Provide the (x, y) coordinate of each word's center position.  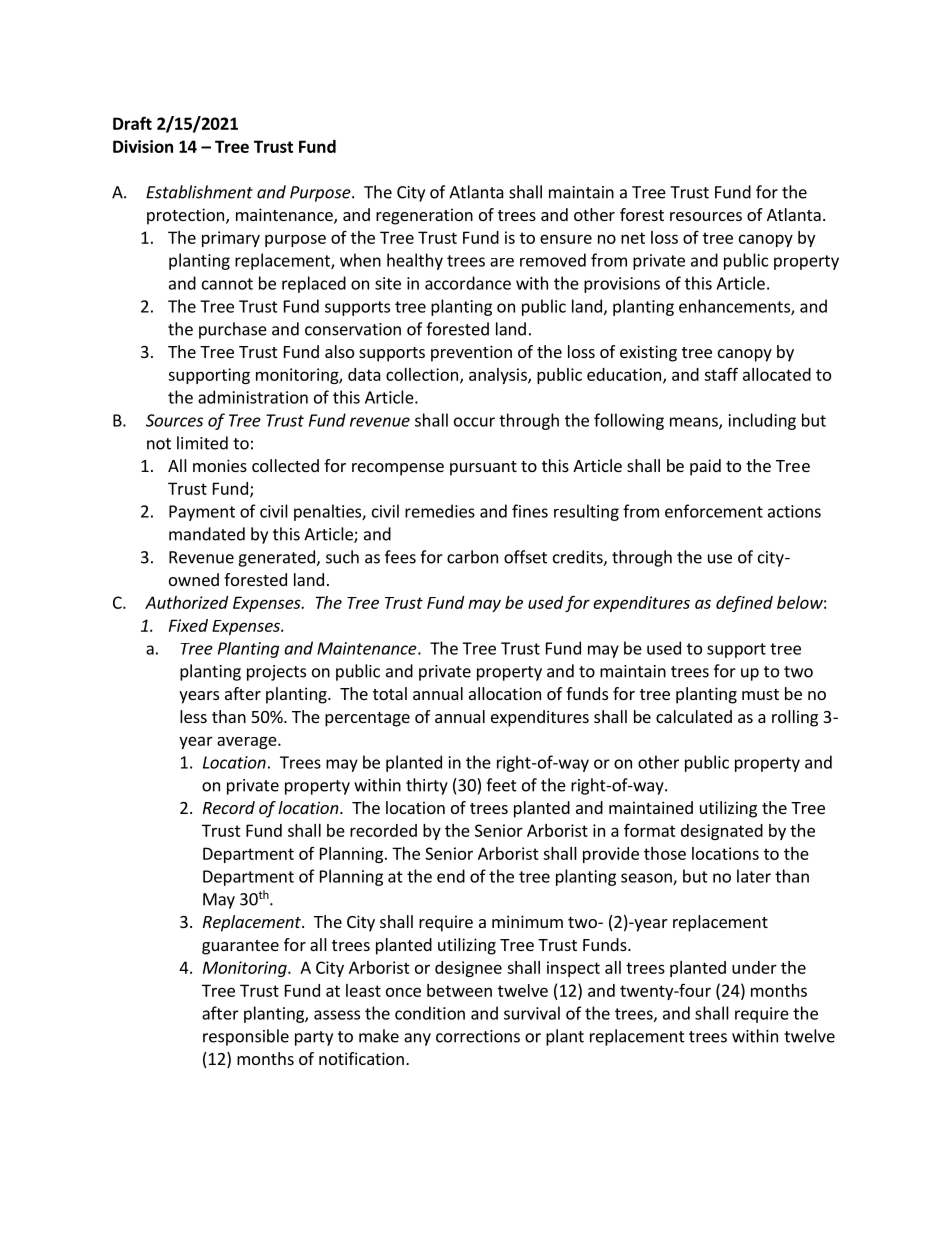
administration (253, 397)
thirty (427, 786)
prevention (471, 353)
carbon (472, 557)
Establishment (199, 192)
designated (722, 832)
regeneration (424, 216)
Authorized (186, 602)
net (633, 238)
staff (721, 374)
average (248, 742)
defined (744, 604)
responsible (246, 1037)
